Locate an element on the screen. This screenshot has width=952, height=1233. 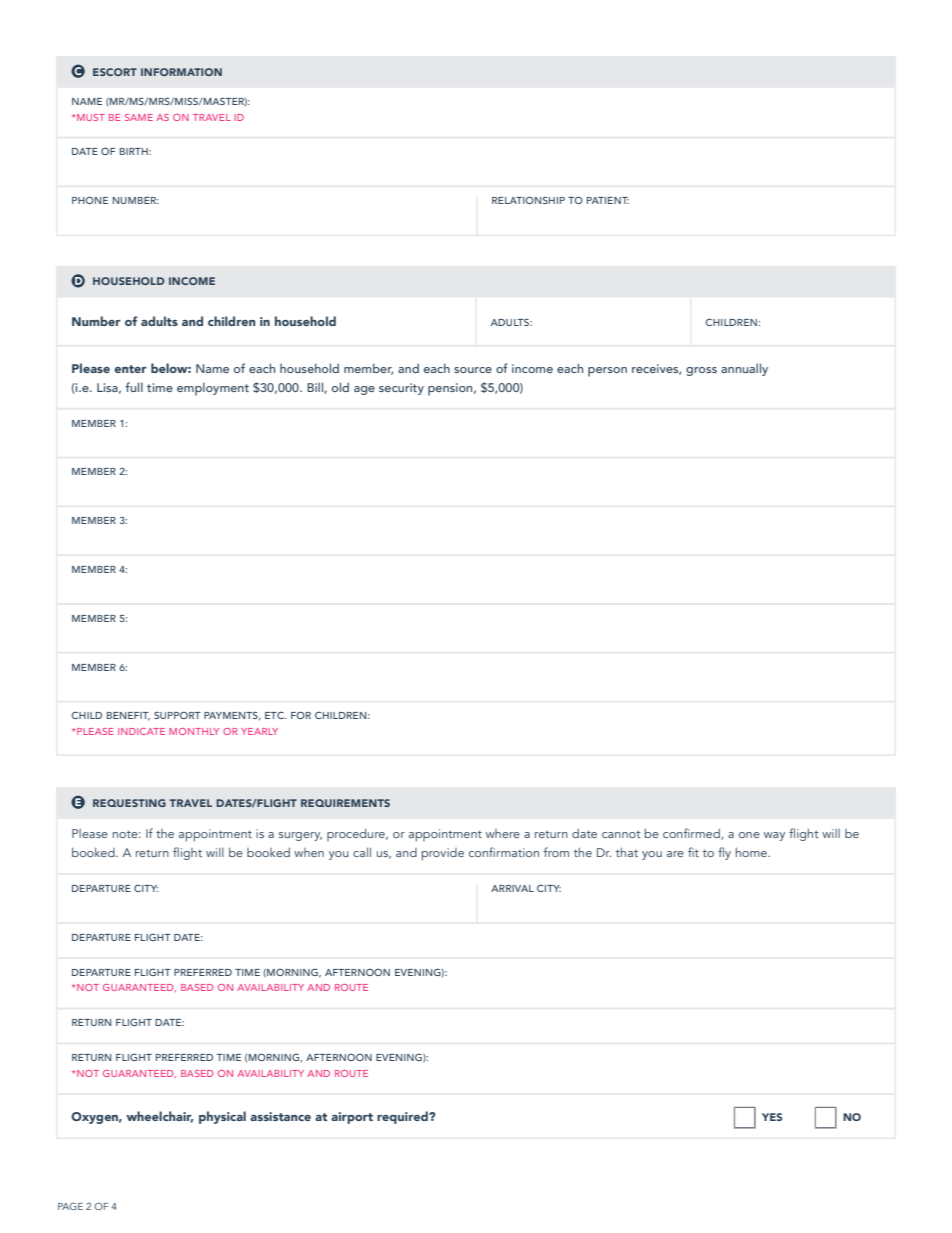
RELATIONSHIP is located at coordinates (528, 200).
